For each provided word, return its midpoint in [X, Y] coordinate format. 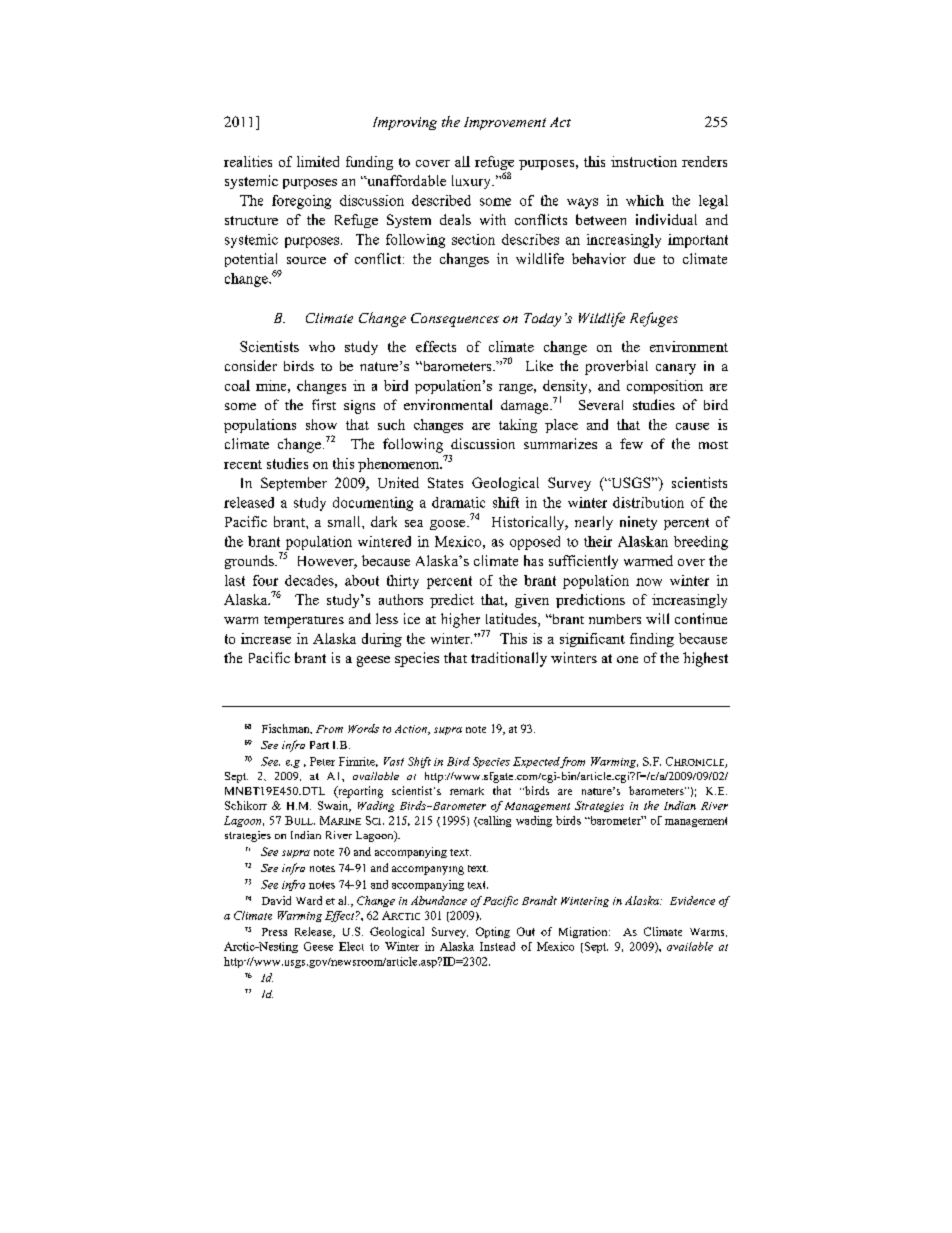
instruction [644, 161]
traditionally [509, 659]
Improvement [505, 123]
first [324, 404]
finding [652, 640]
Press [274, 932]
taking [518, 426]
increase [266, 638]
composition [665, 387]
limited [318, 161]
